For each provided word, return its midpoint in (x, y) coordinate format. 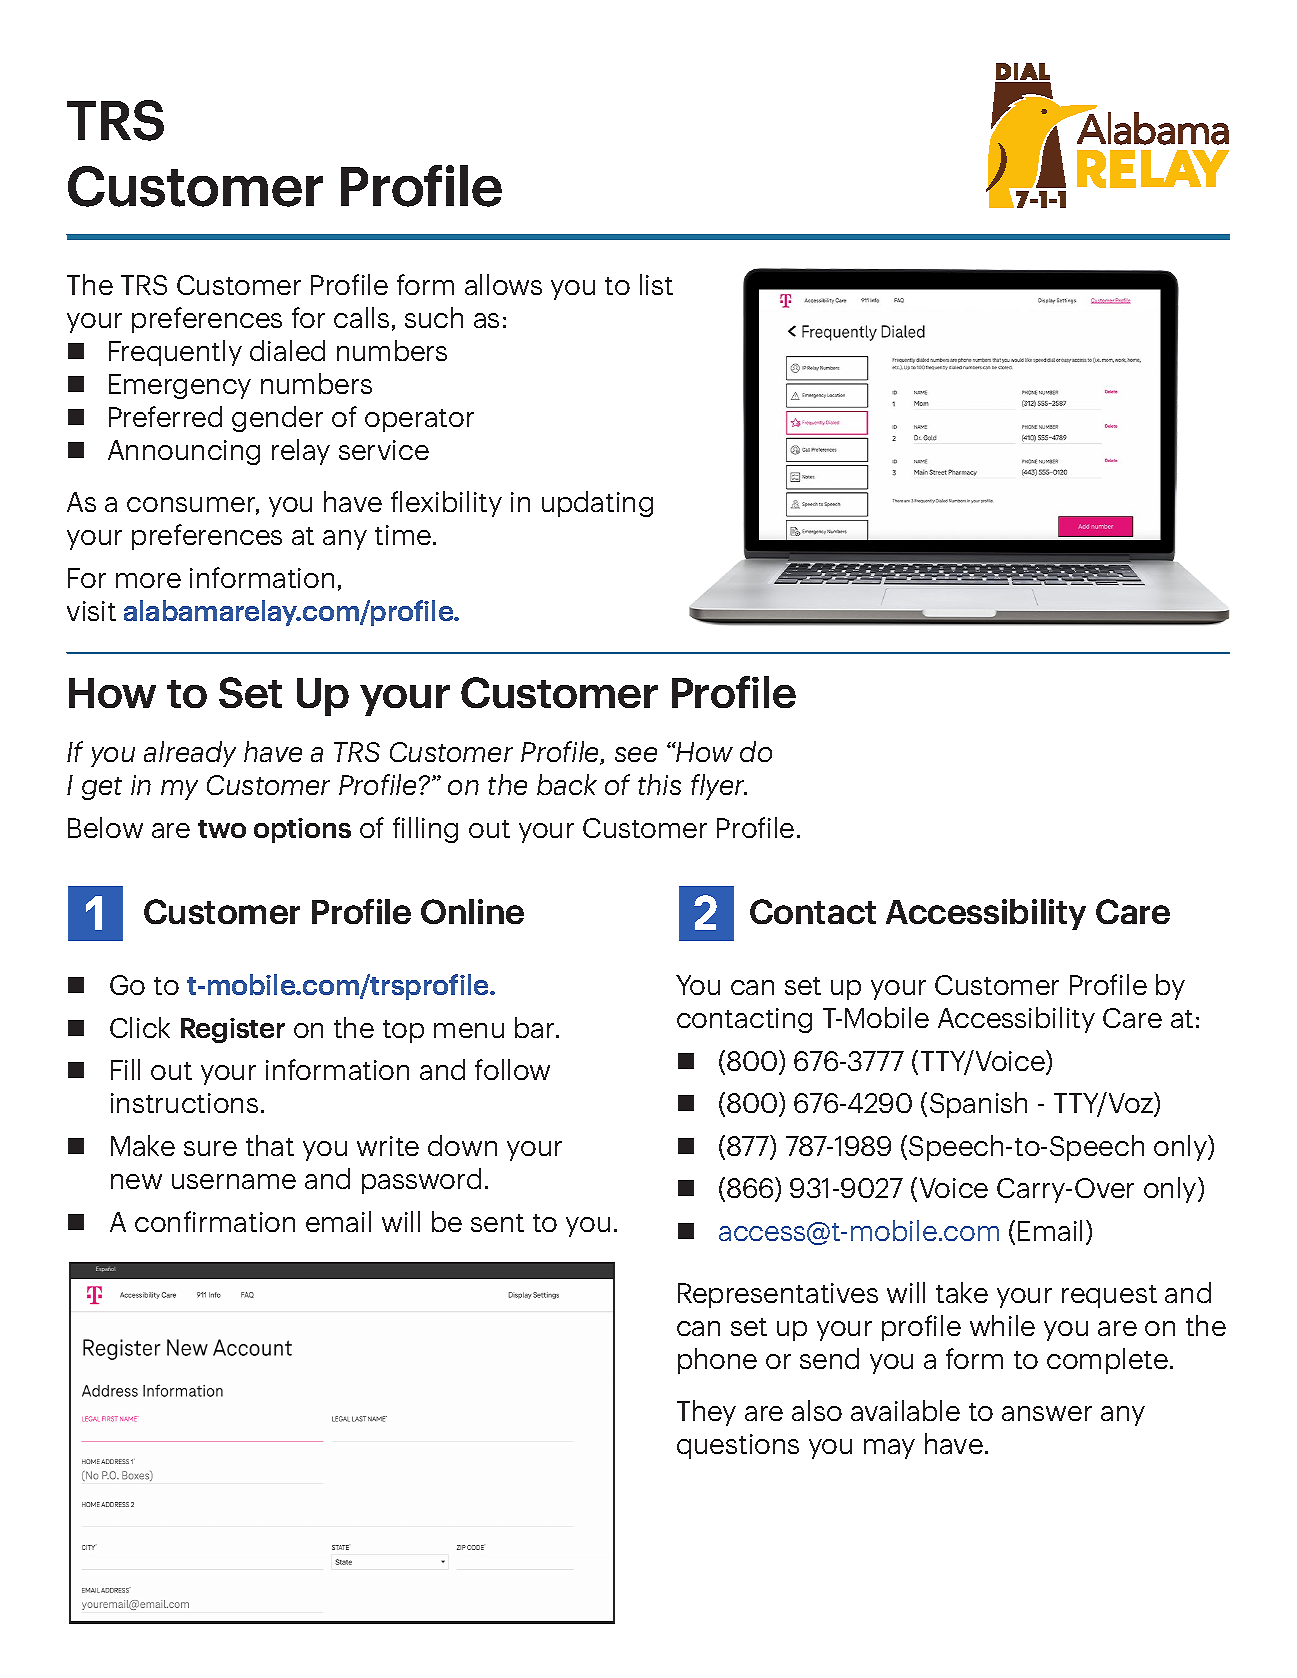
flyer (719, 787)
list (656, 284)
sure (210, 1148)
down (462, 1145)
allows (503, 284)
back (567, 784)
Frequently (175, 353)
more (148, 580)
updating (597, 504)
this (659, 784)
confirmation (215, 1221)
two (222, 829)
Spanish (978, 1105)
